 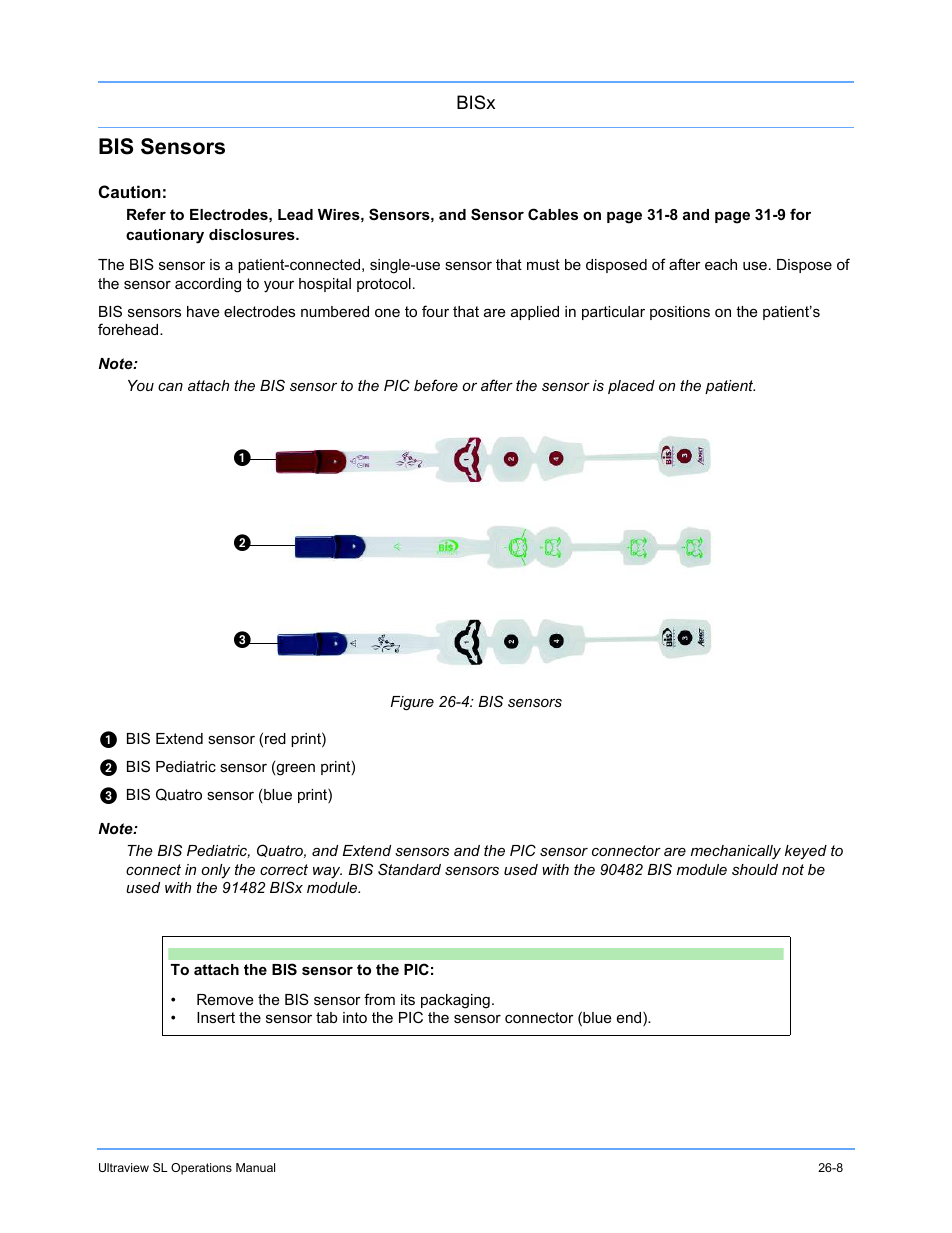 What do you see at coordinates (253, 234) in the screenshot?
I see `disclosures` at bounding box center [253, 234].
